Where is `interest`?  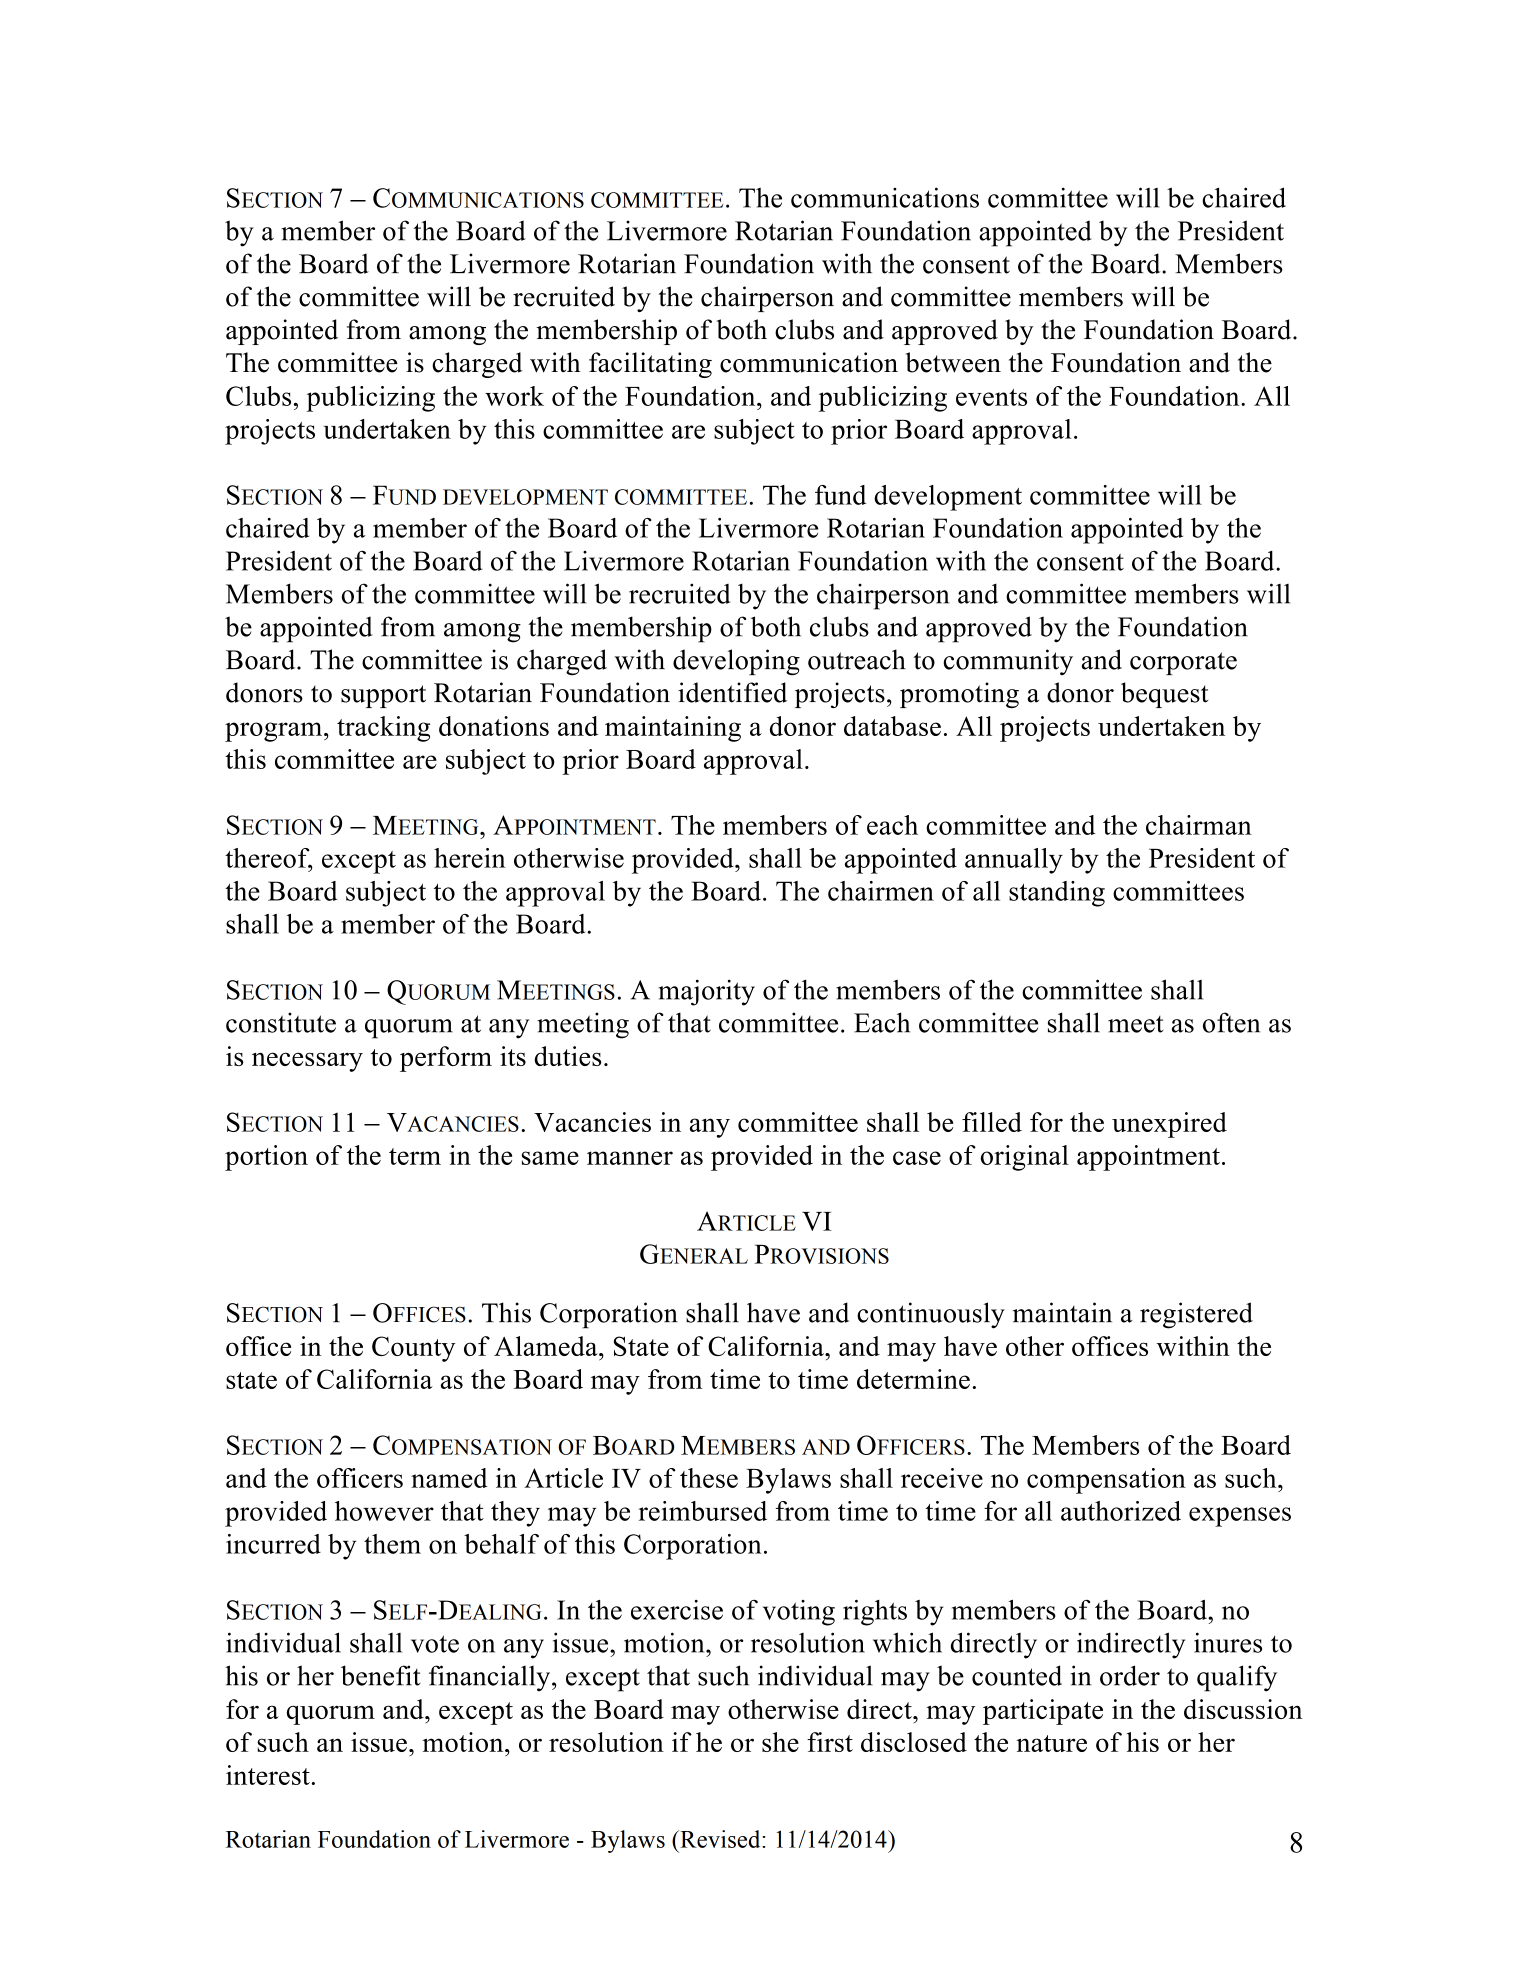 interest is located at coordinates (268, 1775).
